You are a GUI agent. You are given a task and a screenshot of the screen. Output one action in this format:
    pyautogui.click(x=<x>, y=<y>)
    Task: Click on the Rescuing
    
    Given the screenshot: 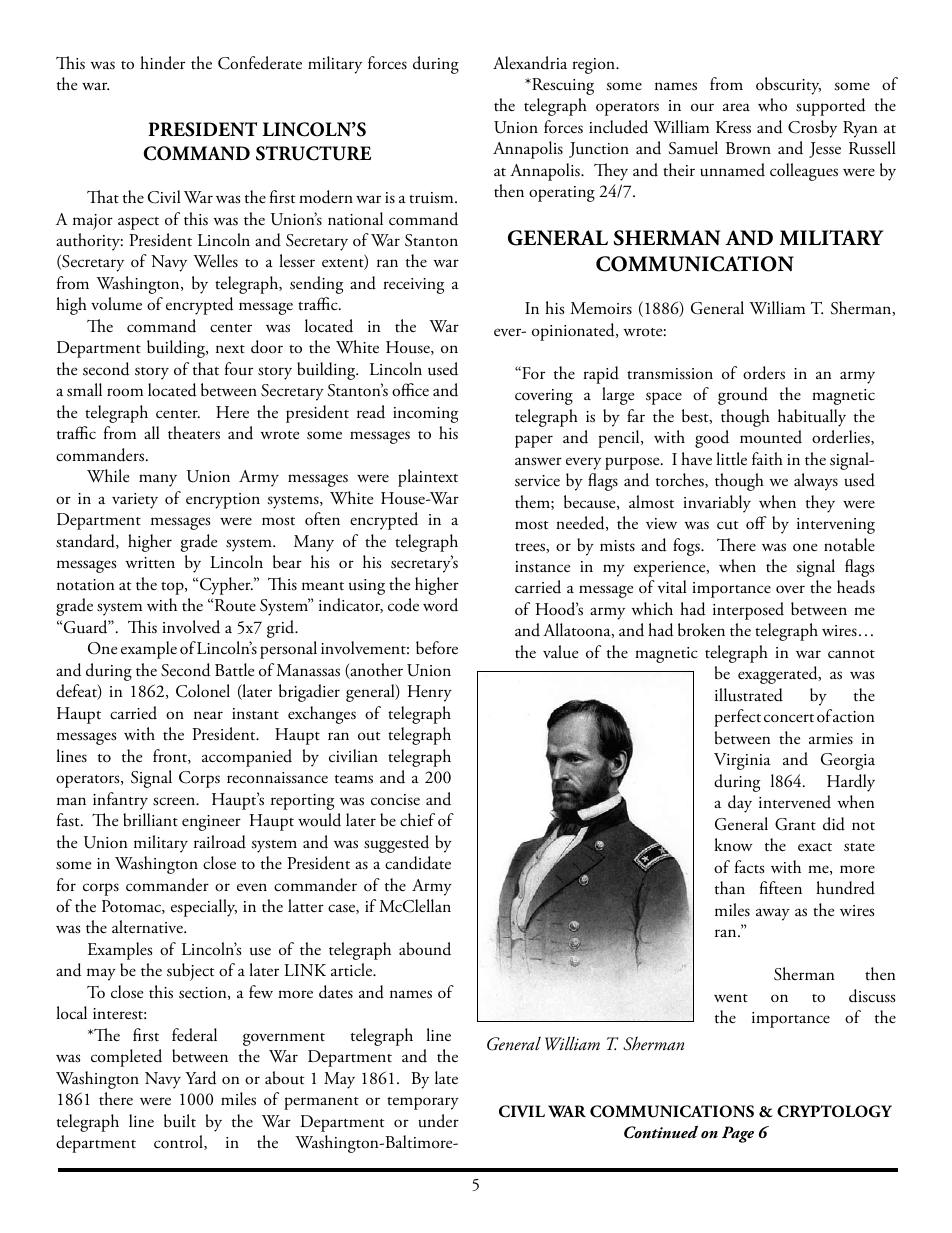 What is the action you would take?
    pyautogui.click(x=562, y=86)
